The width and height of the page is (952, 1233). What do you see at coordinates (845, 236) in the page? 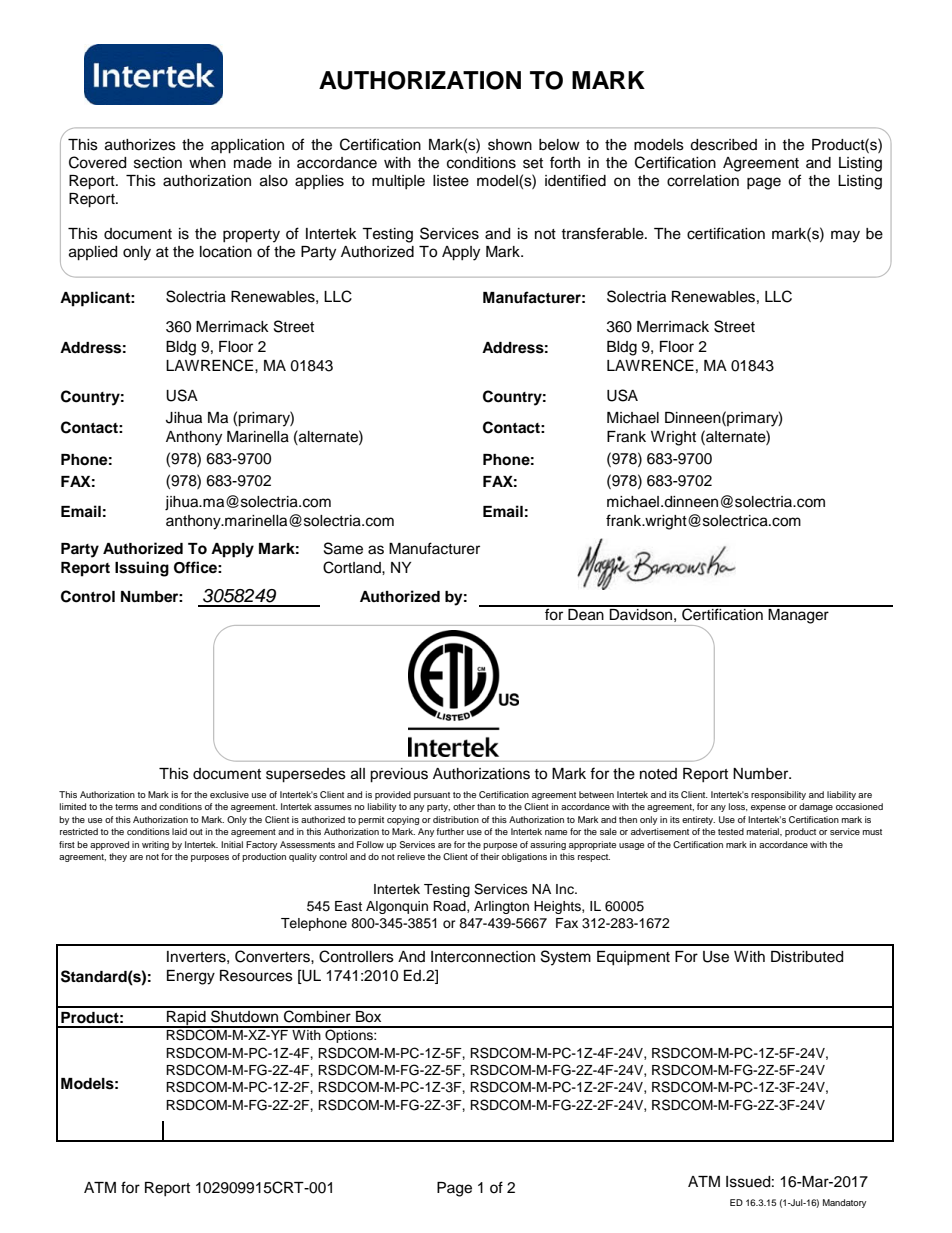
I see `may` at bounding box center [845, 236].
